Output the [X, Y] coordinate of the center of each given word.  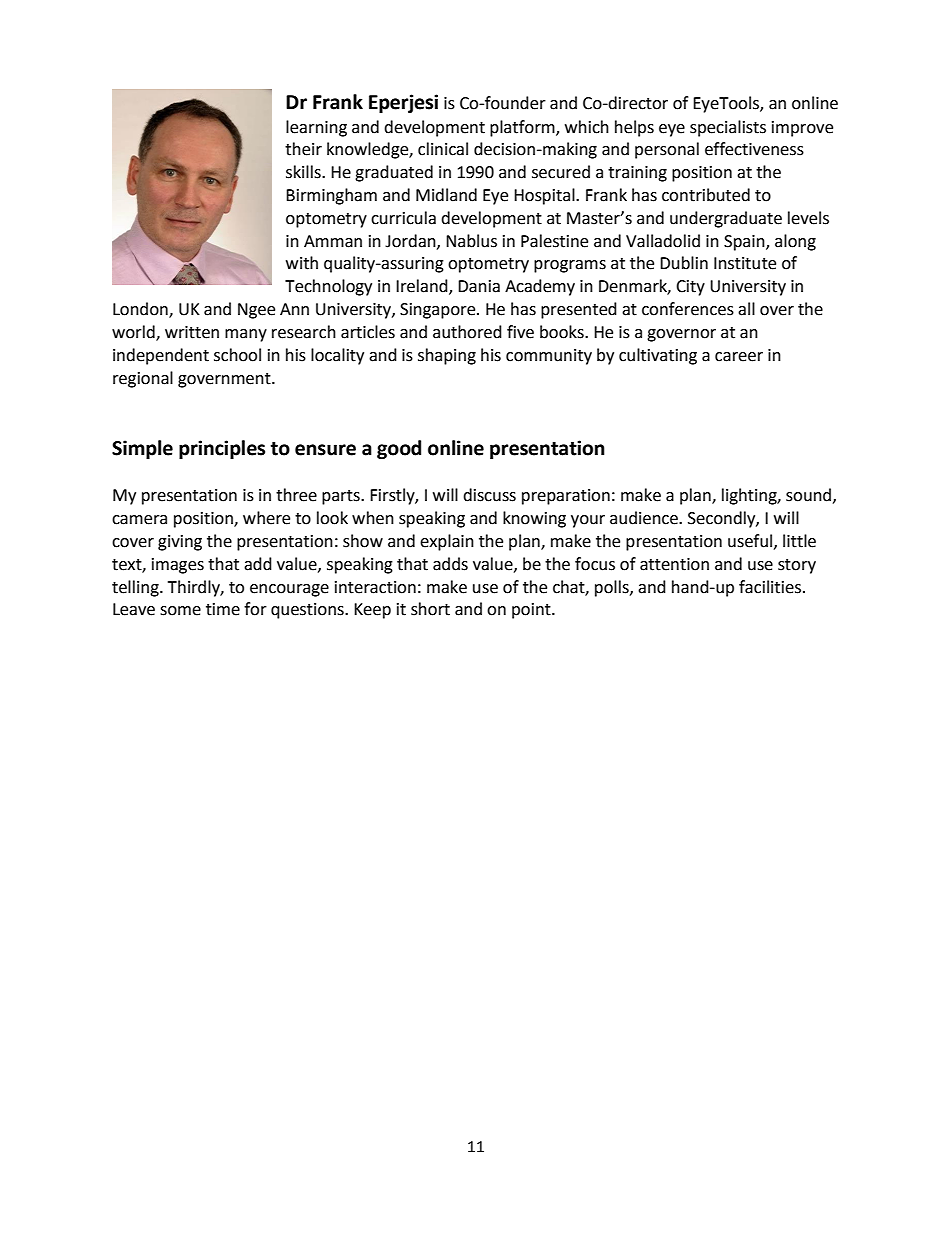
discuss [489, 495]
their [303, 149]
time [223, 609]
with [302, 263]
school [237, 355]
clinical [443, 149]
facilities [770, 587]
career [739, 357]
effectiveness [754, 149]
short [430, 609]
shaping [447, 356]
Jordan [411, 241]
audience [645, 518]
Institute [745, 263]
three [296, 495]
